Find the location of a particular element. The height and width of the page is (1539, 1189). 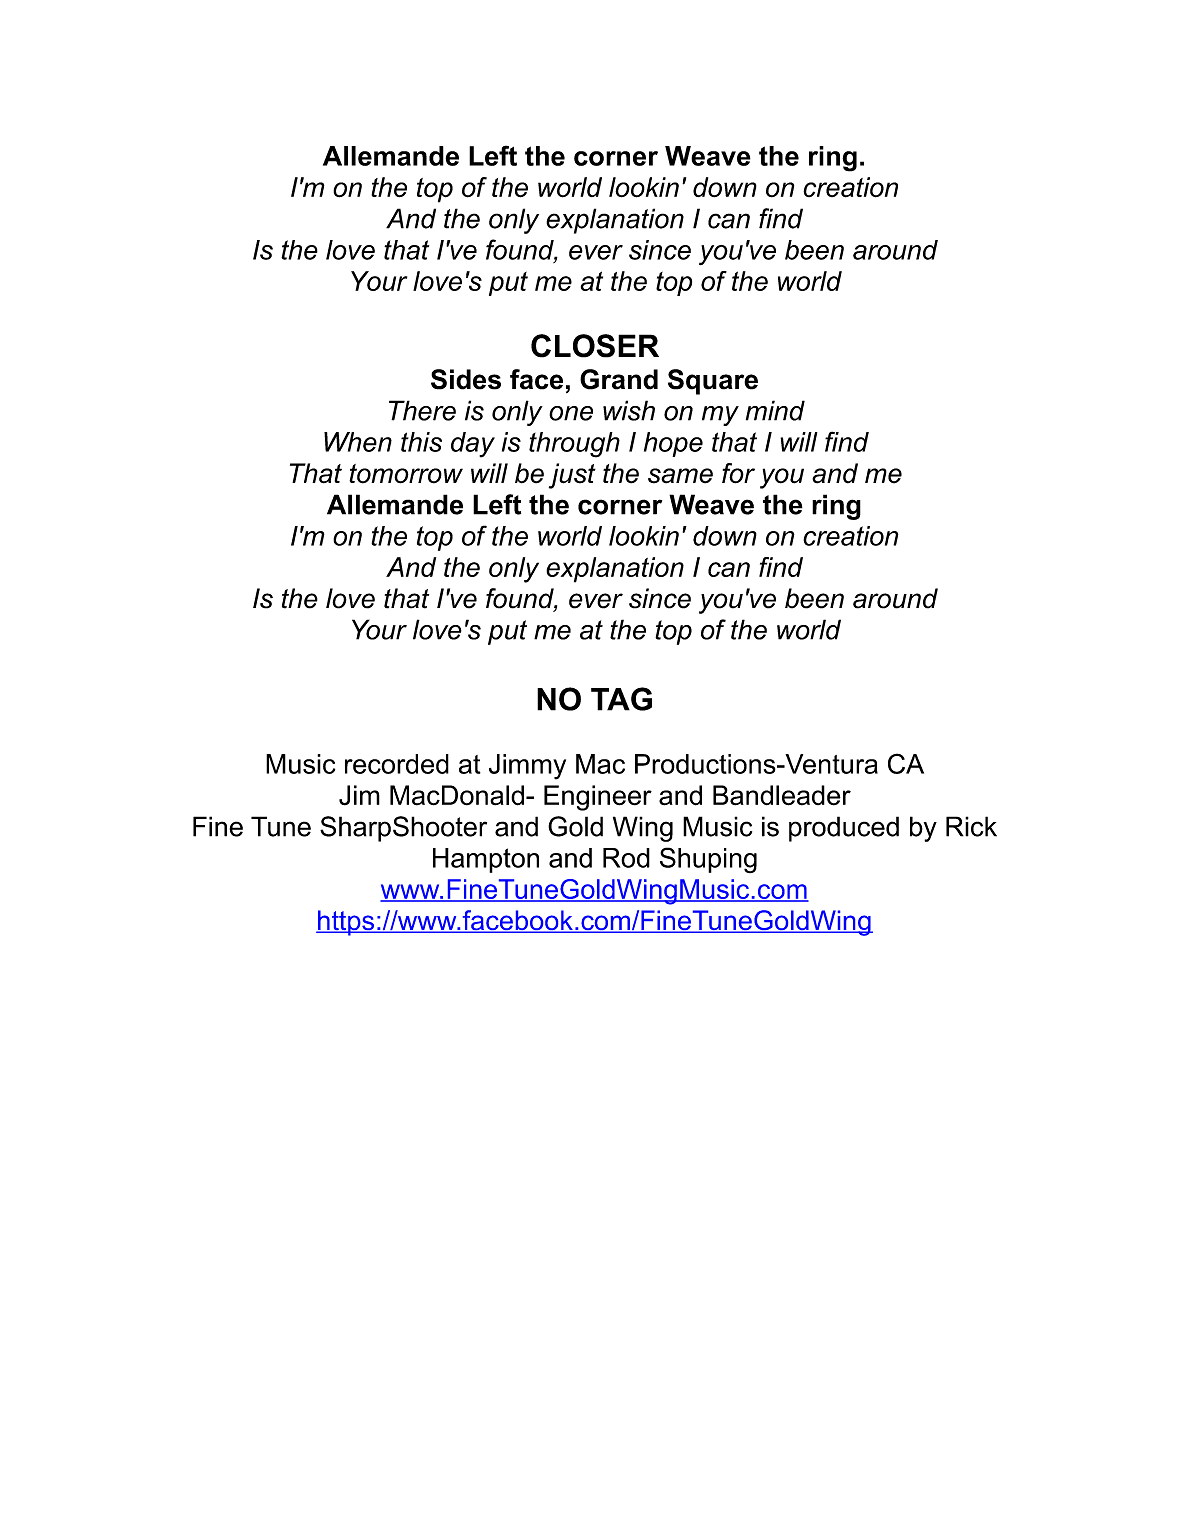

produced is located at coordinates (844, 829).
